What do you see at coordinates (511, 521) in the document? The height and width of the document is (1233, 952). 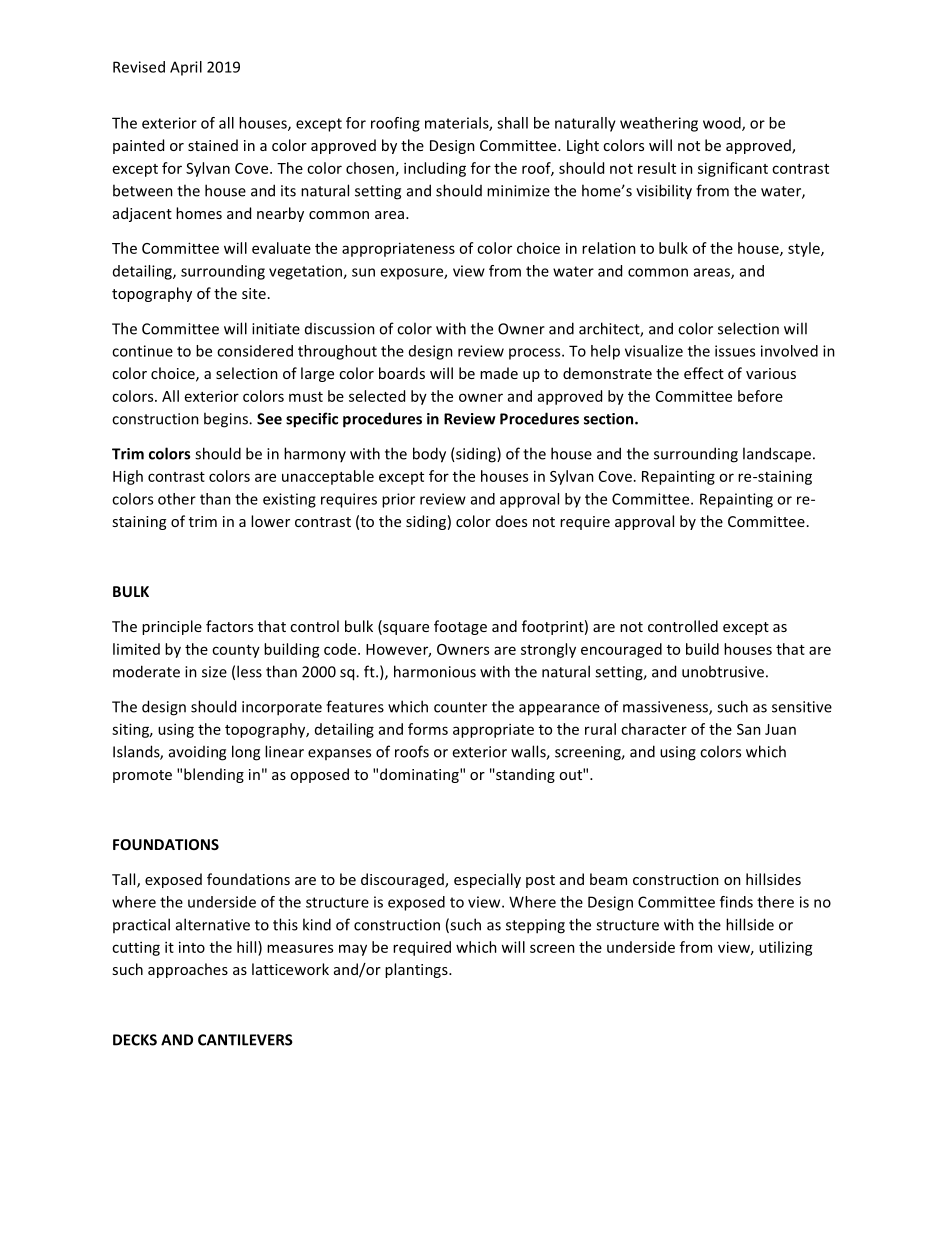 I see `does` at bounding box center [511, 521].
